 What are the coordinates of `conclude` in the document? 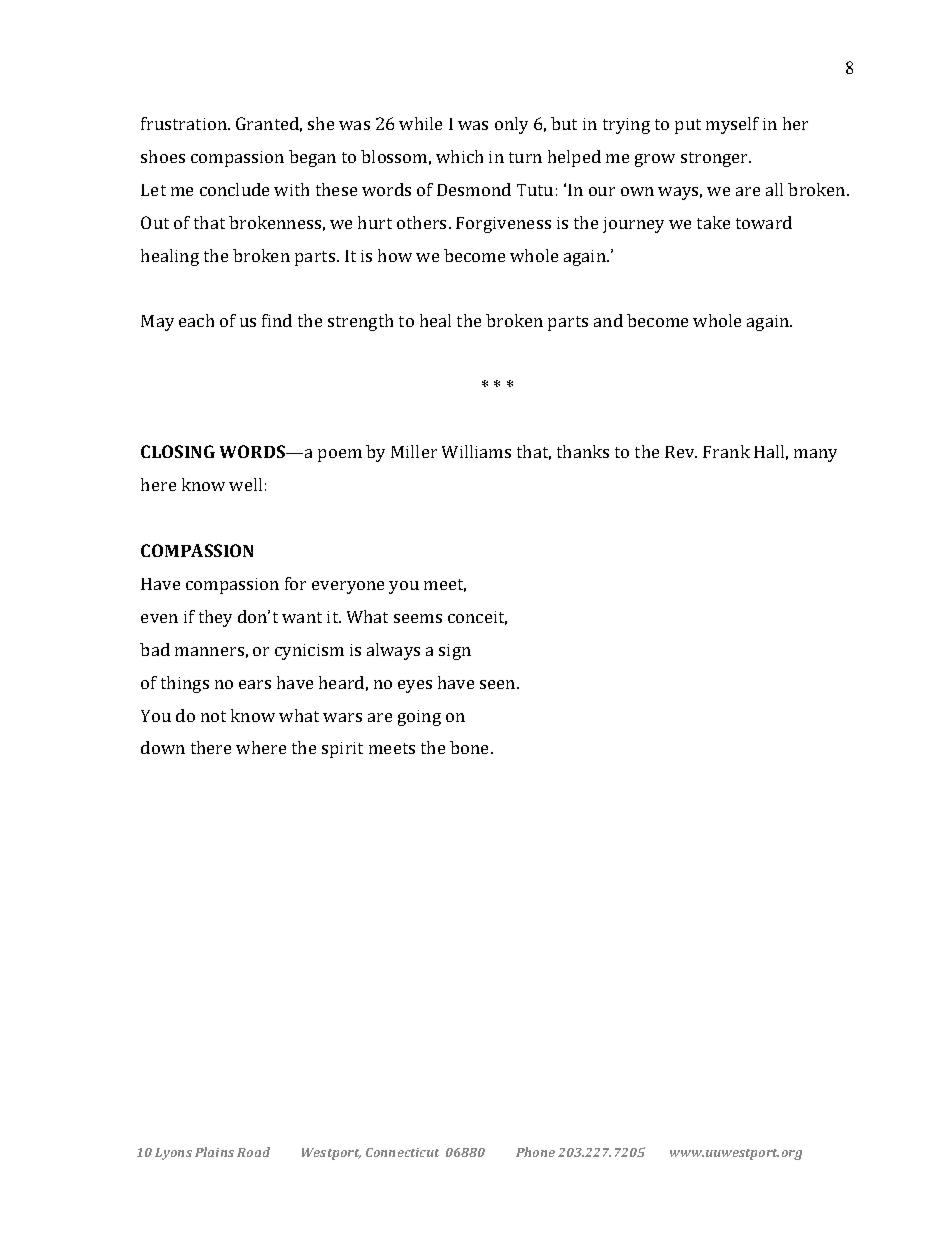 It's located at (234, 189).
